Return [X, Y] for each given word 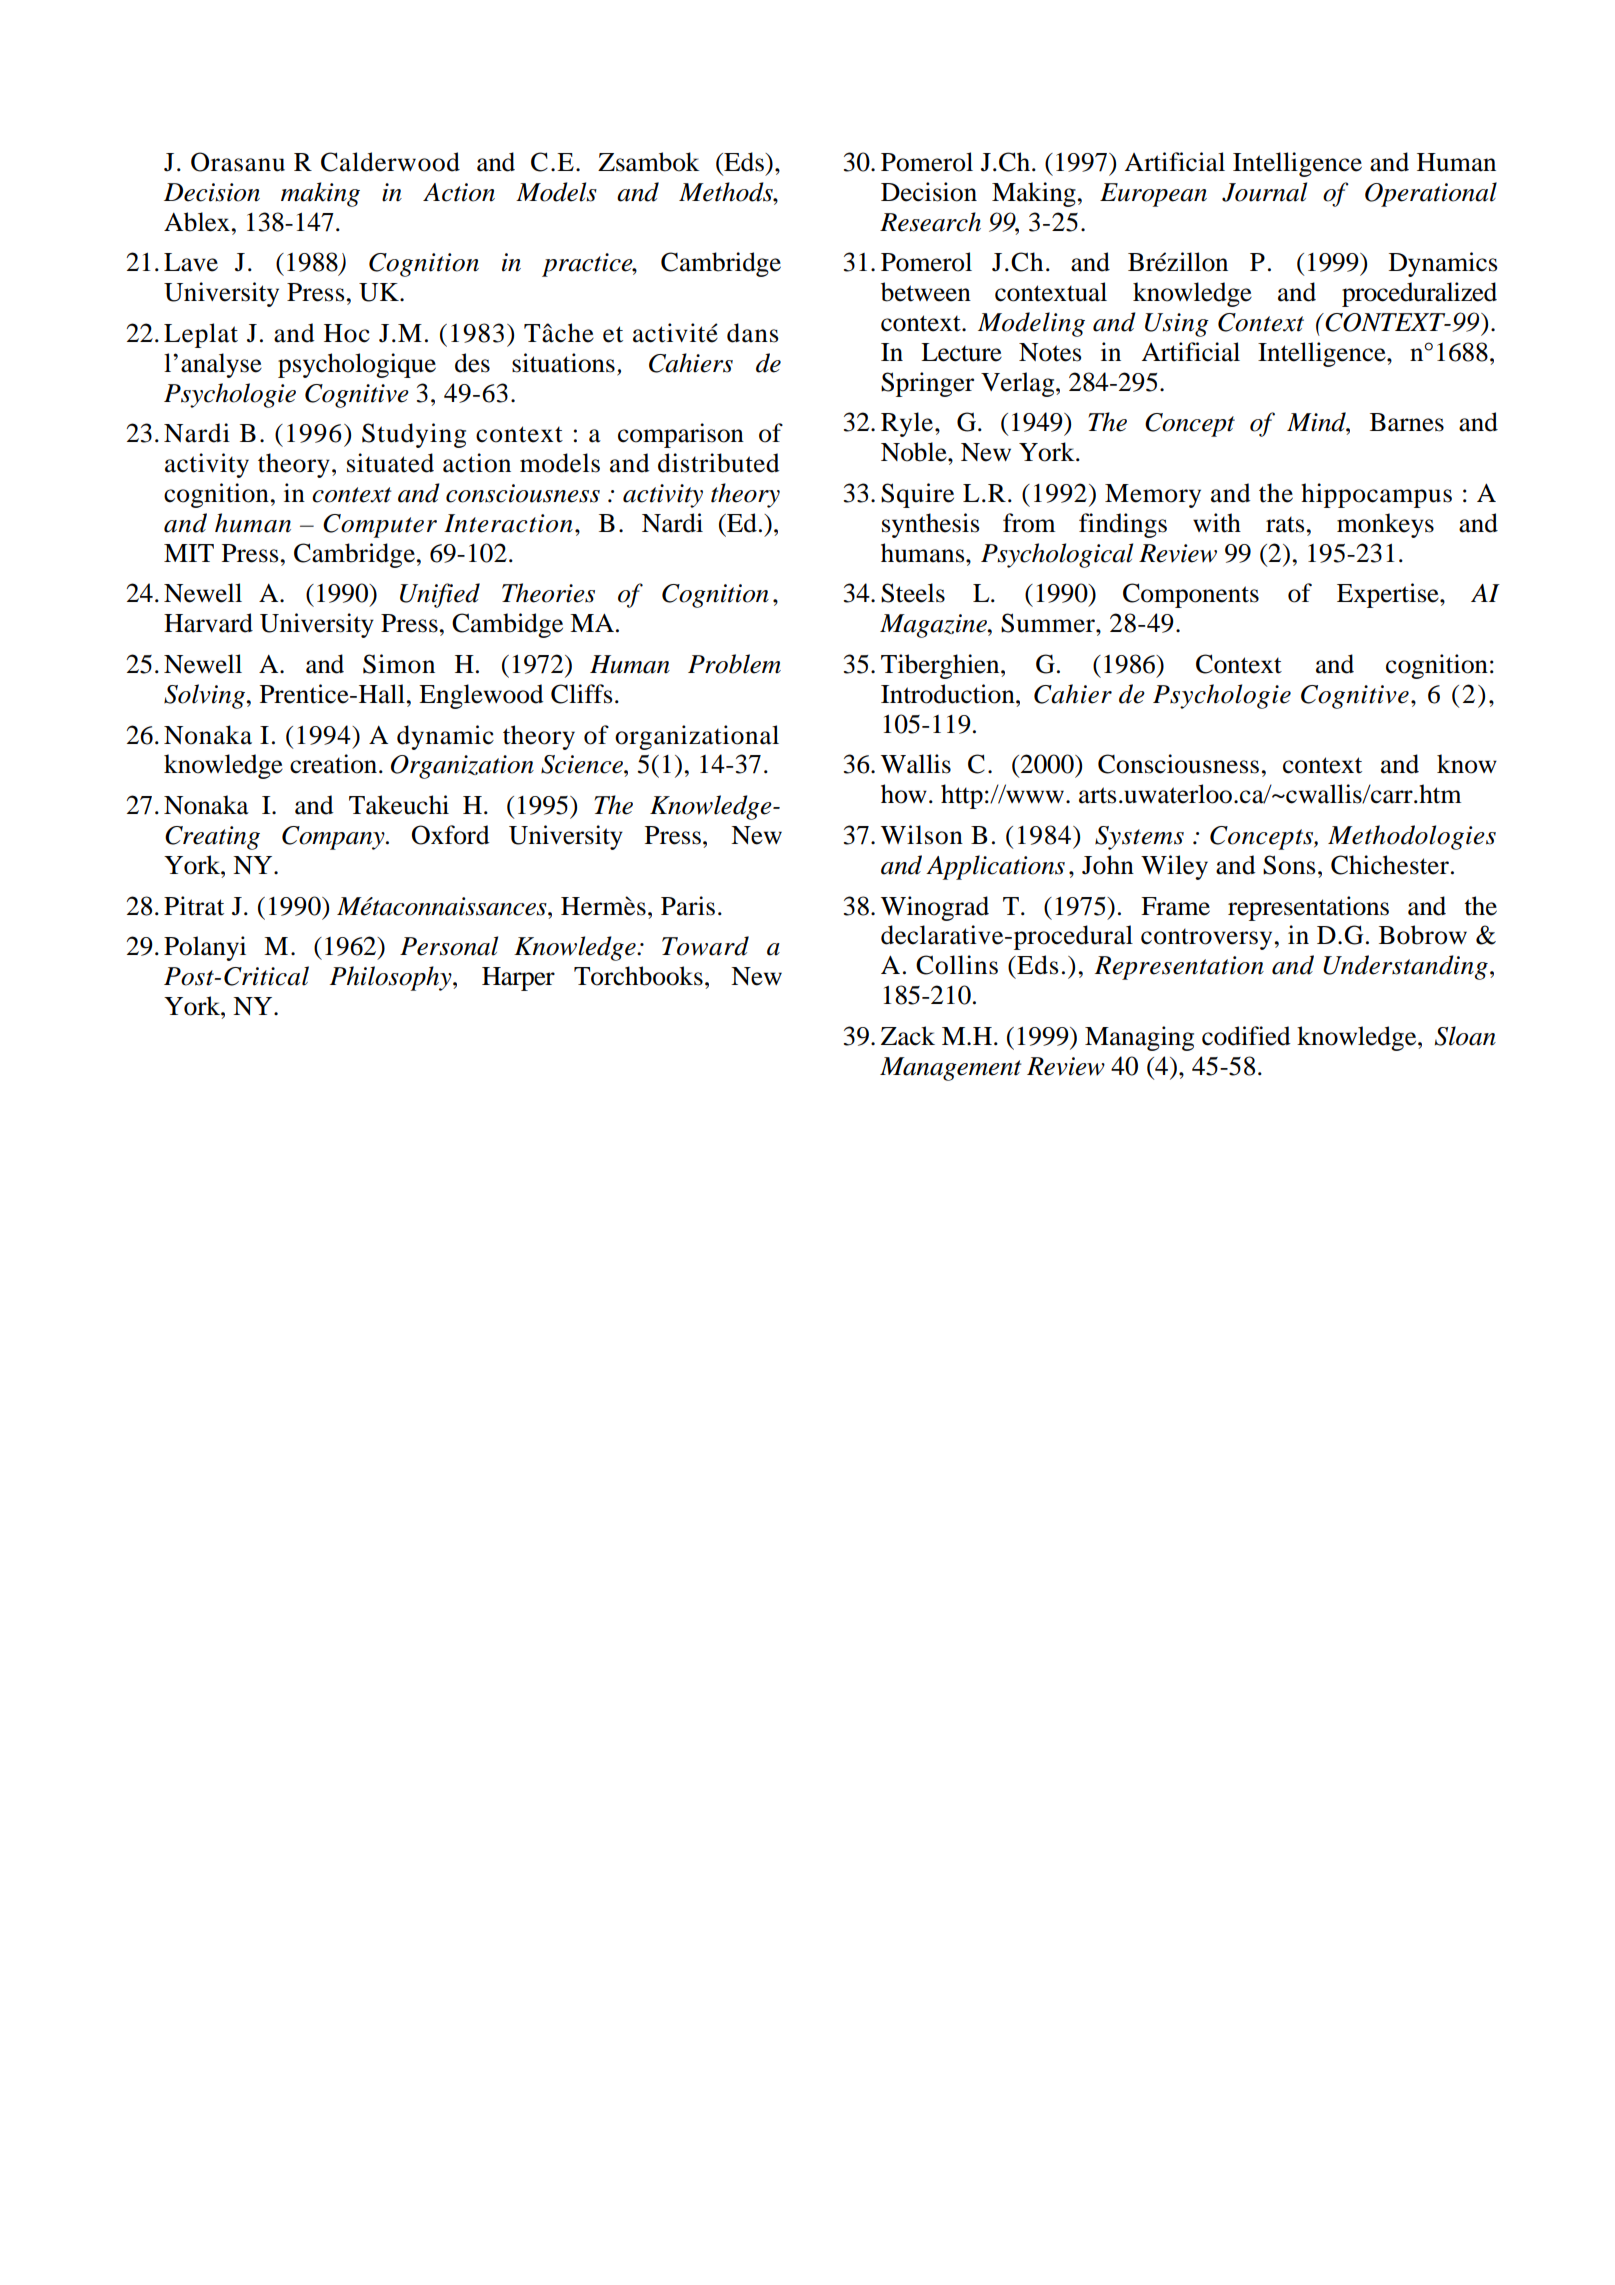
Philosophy [392, 978]
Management [950, 1069]
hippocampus [1376, 495]
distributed [719, 463]
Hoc [347, 333]
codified [1246, 1036]
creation [335, 764]
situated [390, 463]
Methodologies [1412, 837]
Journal [1264, 192]
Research [930, 222]
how [904, 794]
